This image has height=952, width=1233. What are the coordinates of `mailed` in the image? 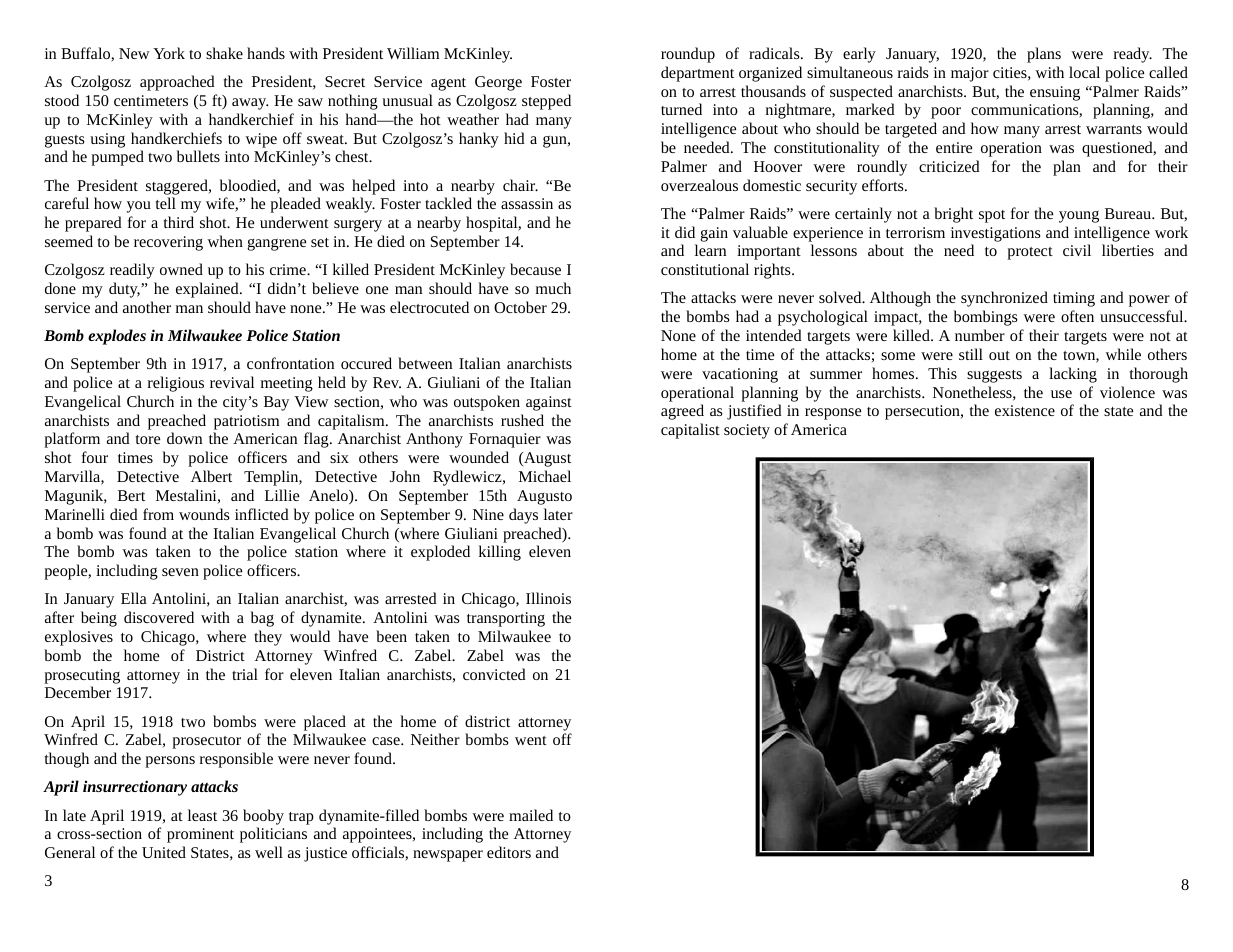 It's located at (531, 815).
